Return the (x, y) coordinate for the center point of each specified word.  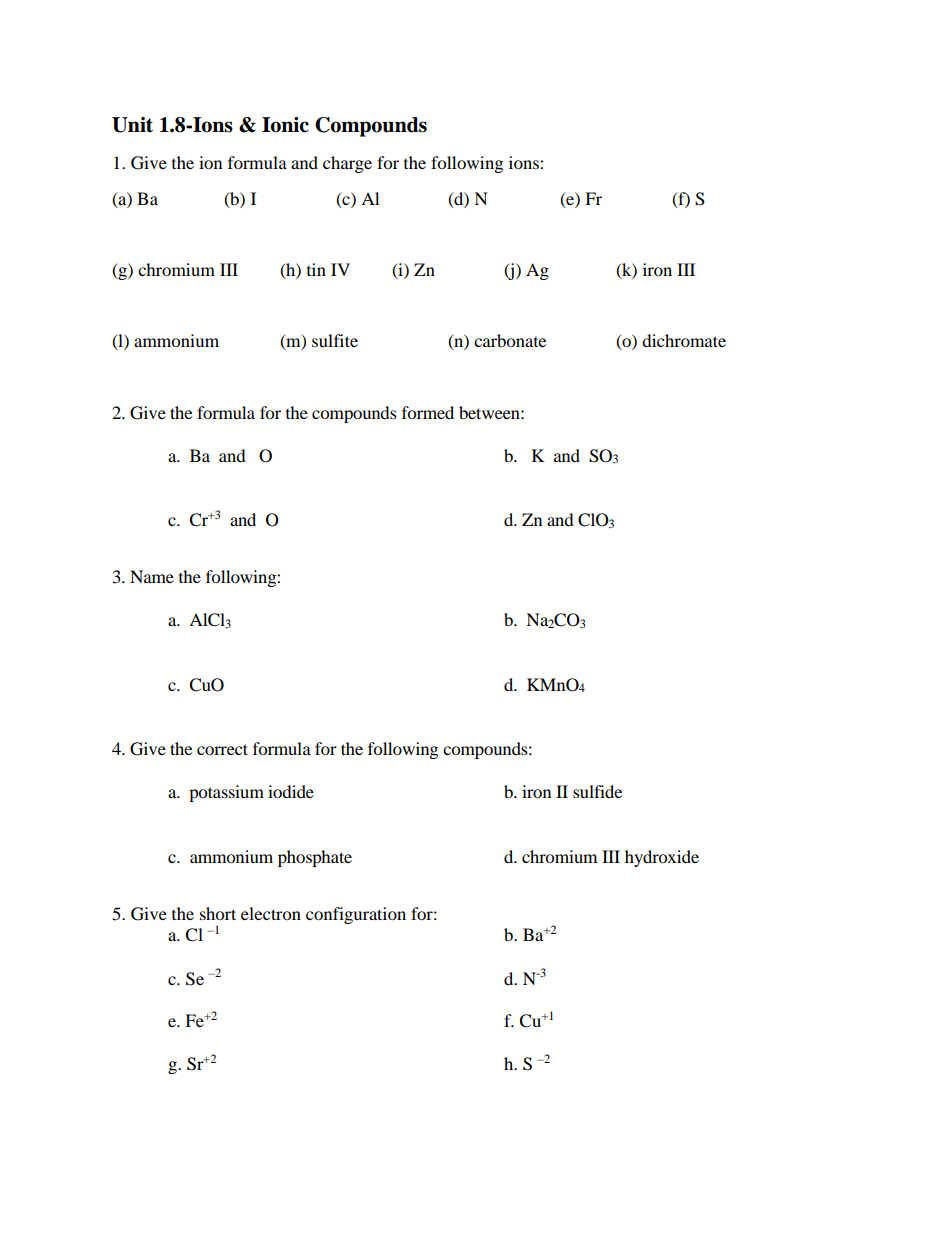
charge (347, 164)
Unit (132, 125)
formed (428, 412)
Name (152, 576)
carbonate (510, 340)
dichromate (684, 340)
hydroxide (662, 858)
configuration (356, 915)
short (218, 913)
